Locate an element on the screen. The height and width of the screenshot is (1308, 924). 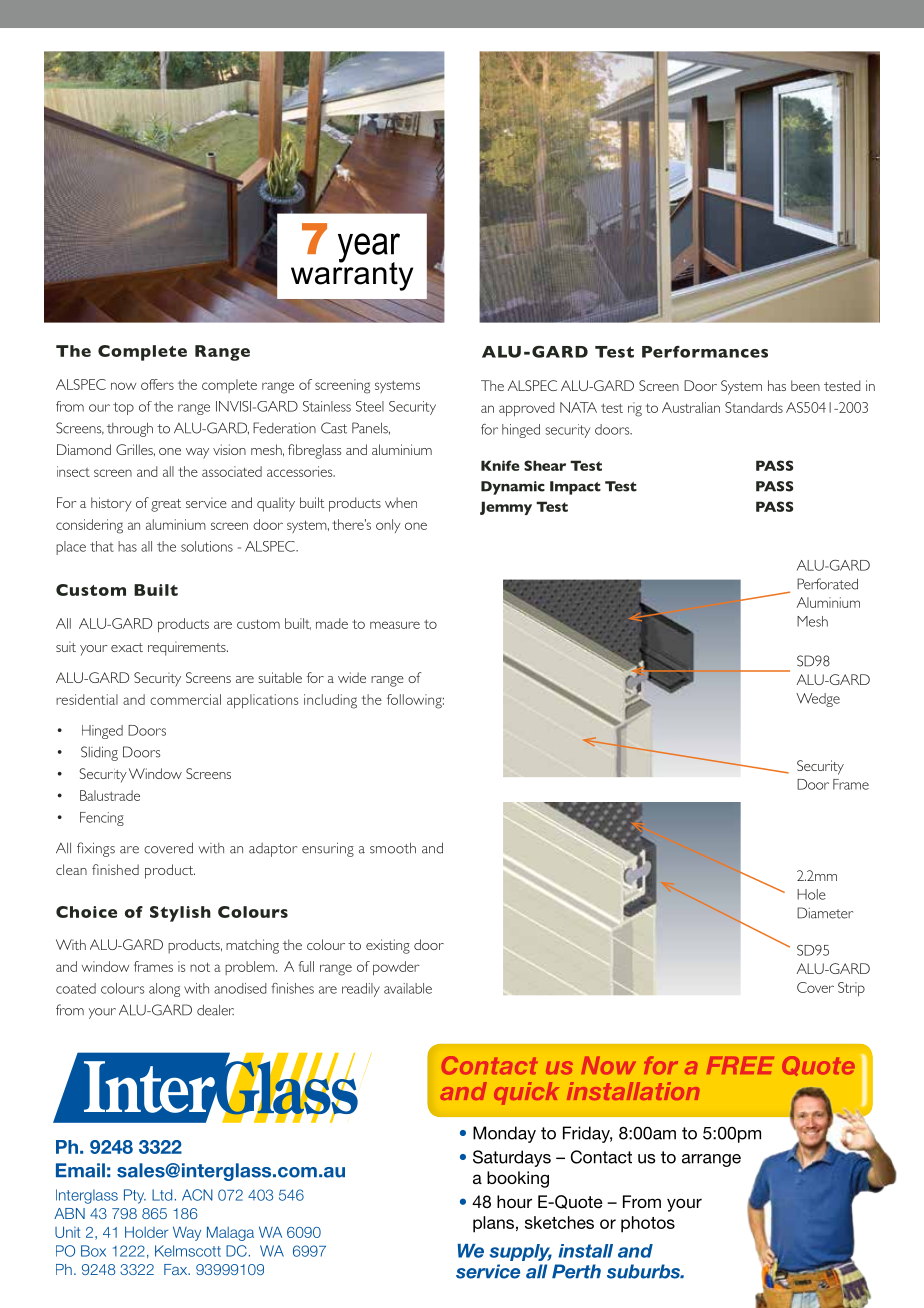
Holder is located at coordinates (146, 1232).
